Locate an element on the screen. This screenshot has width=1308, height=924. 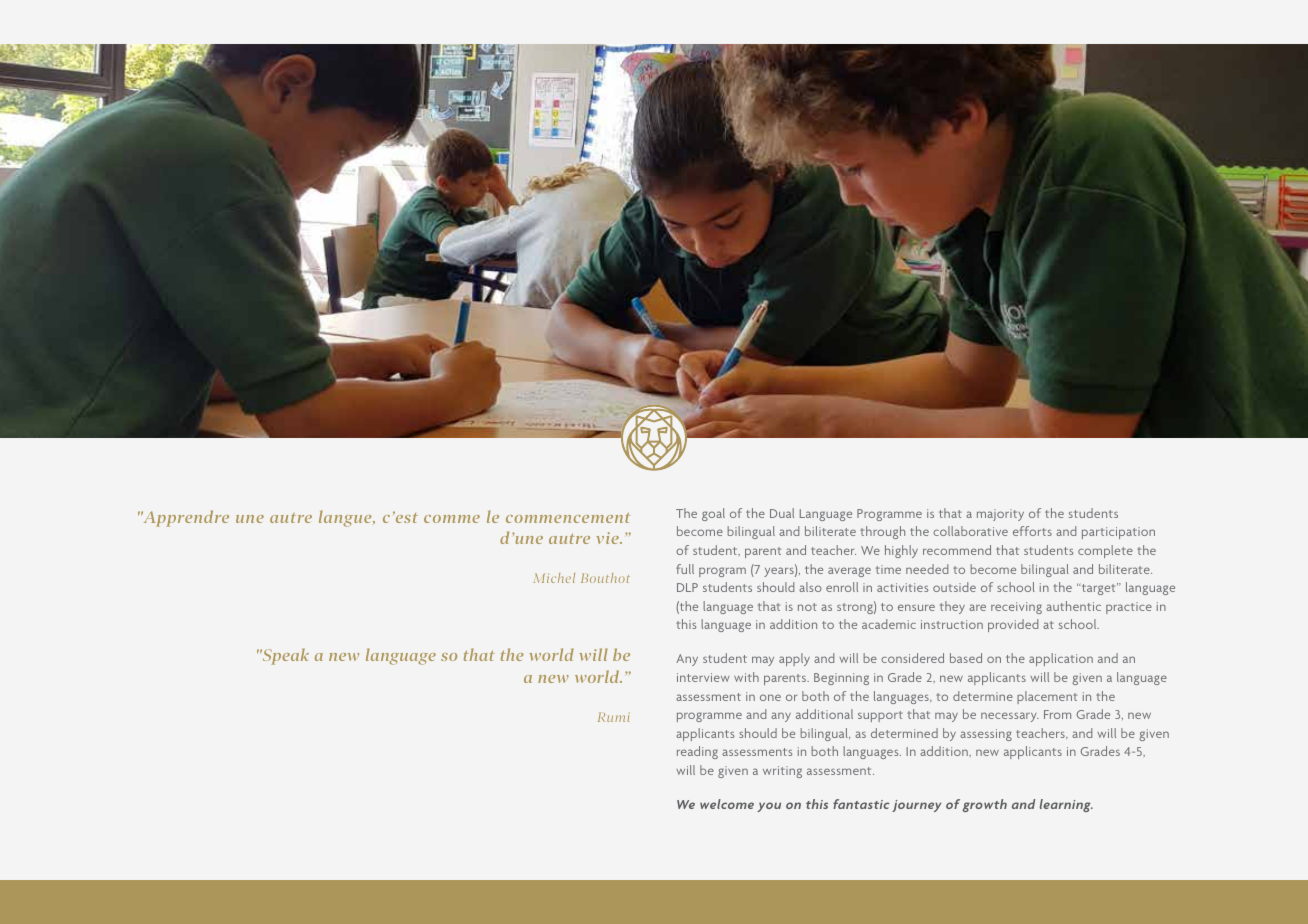
efforts is located at coordinates (1032, 531).
